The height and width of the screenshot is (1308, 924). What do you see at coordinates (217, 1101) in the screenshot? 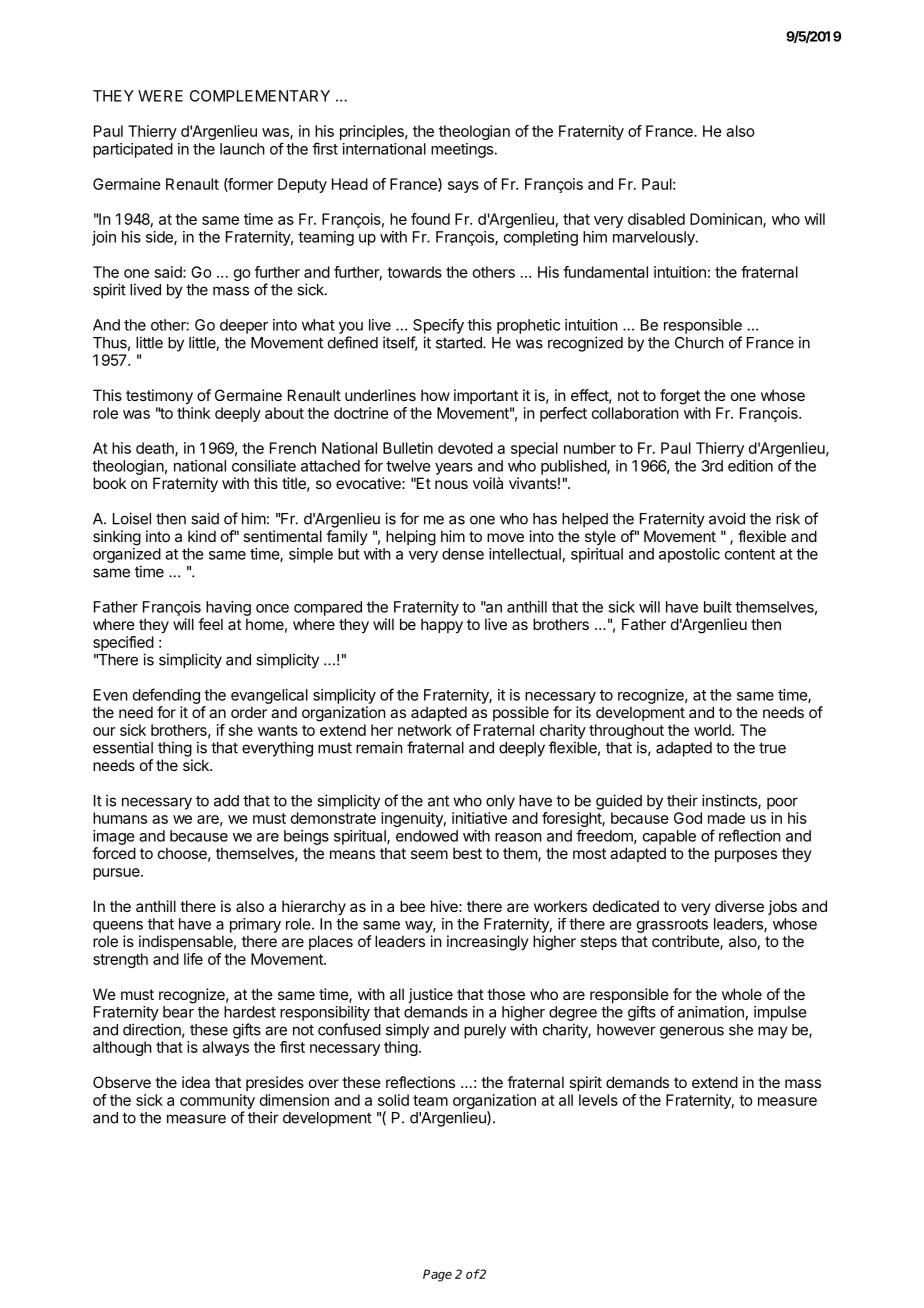
I see `community` at bounding box center [217, 1101].
